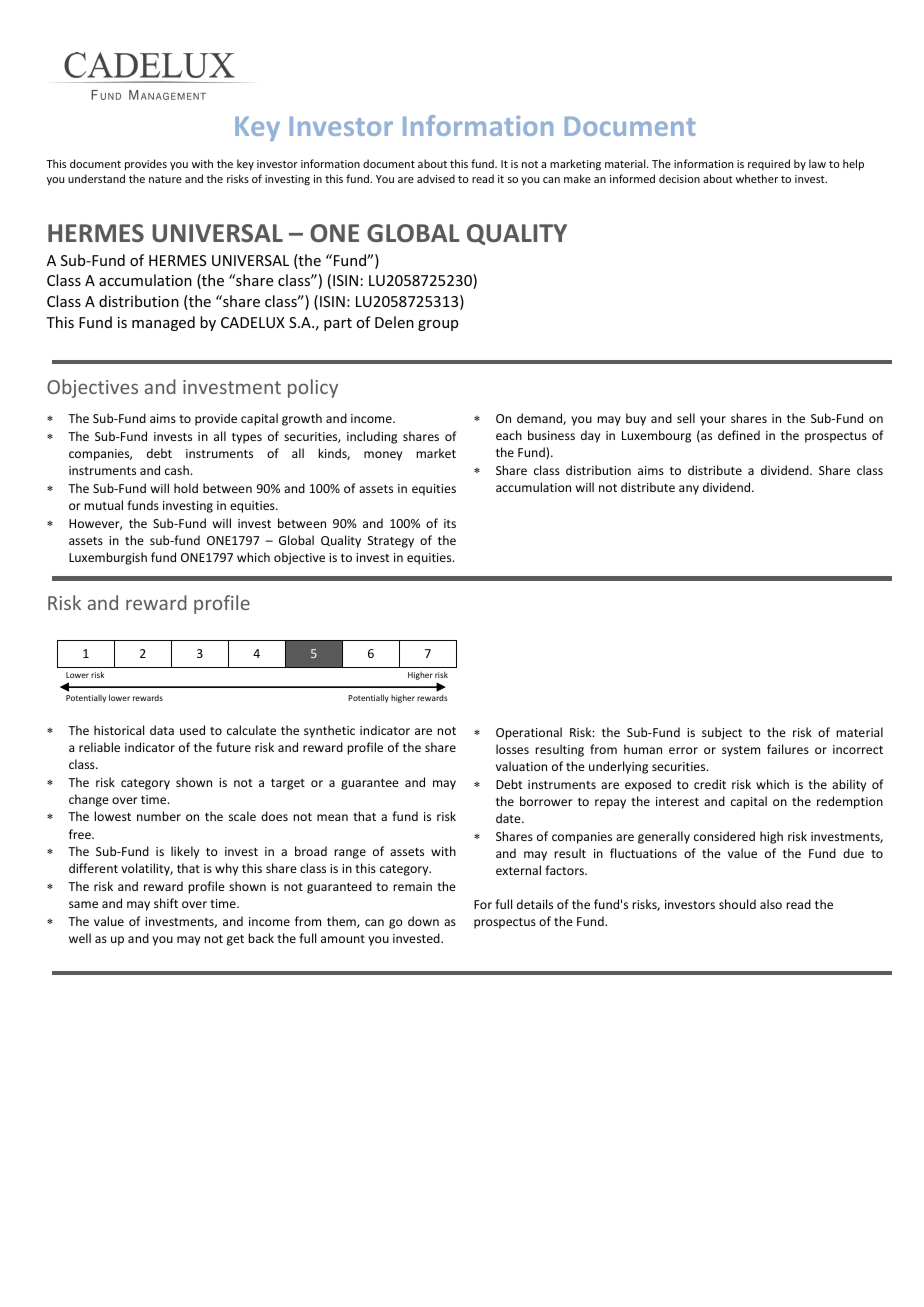 The width and height of the page is (924, 1307). Describe the element at coordinates (689, 490) in the page. I see `any` at that location.
